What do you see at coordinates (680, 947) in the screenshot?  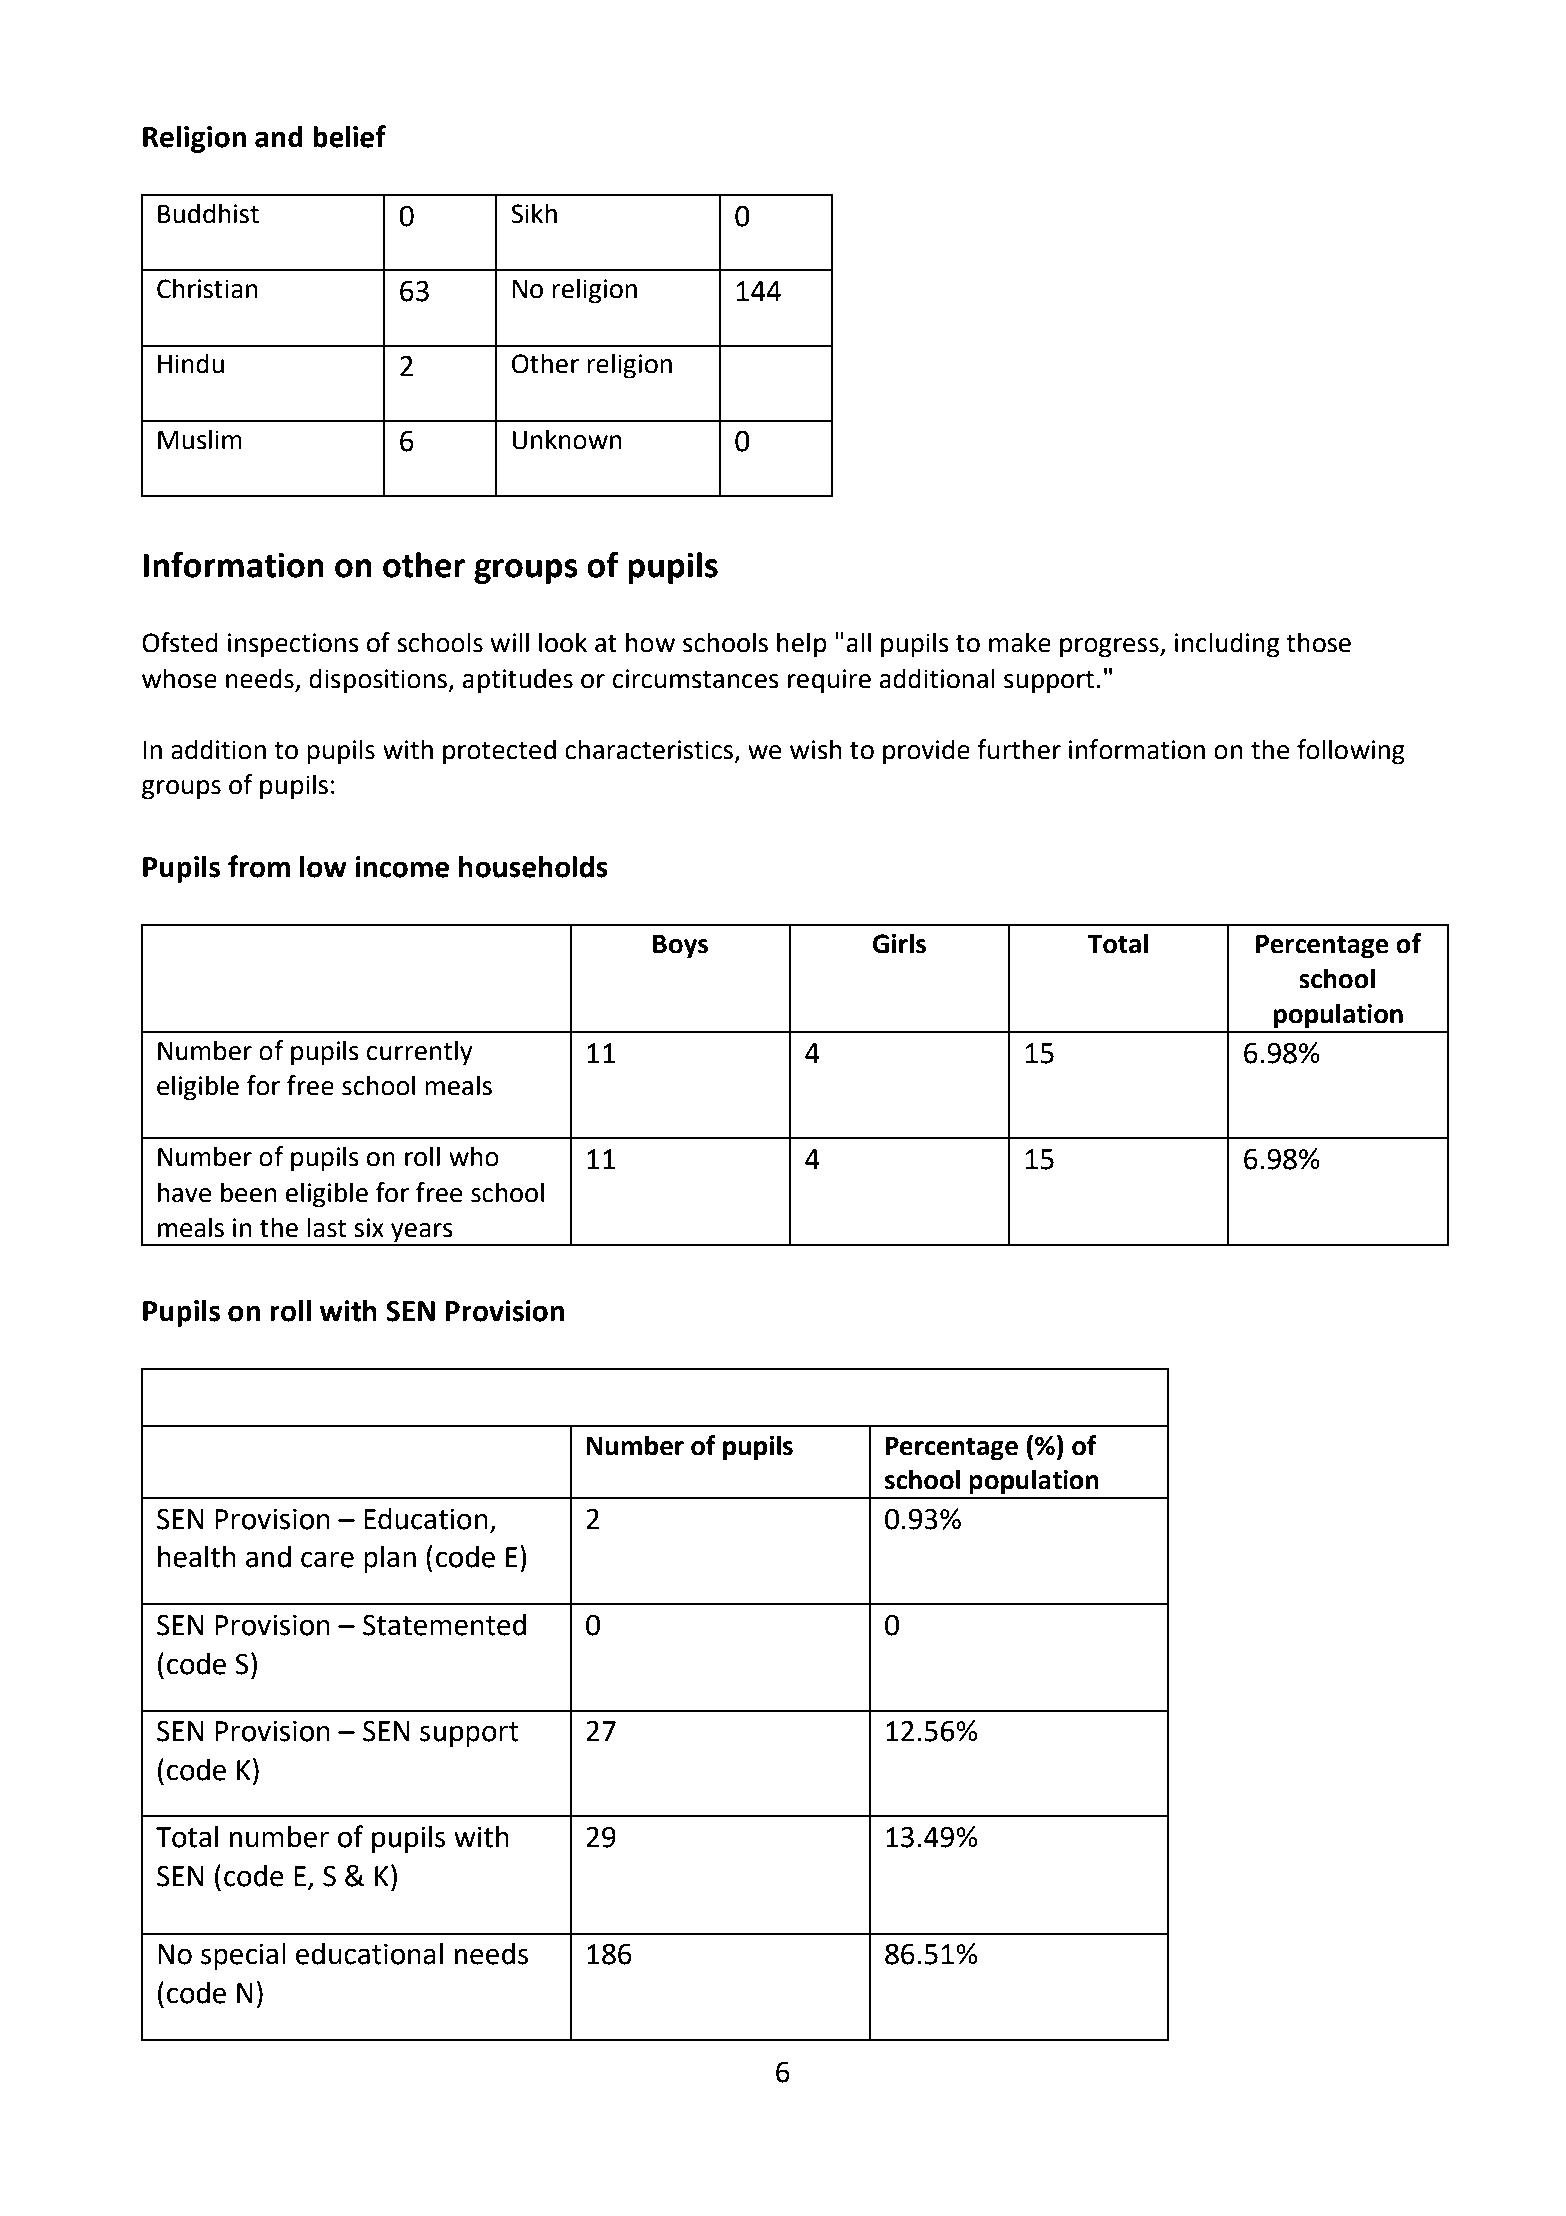 I see `Boys` at bounding box center [680, 947].
